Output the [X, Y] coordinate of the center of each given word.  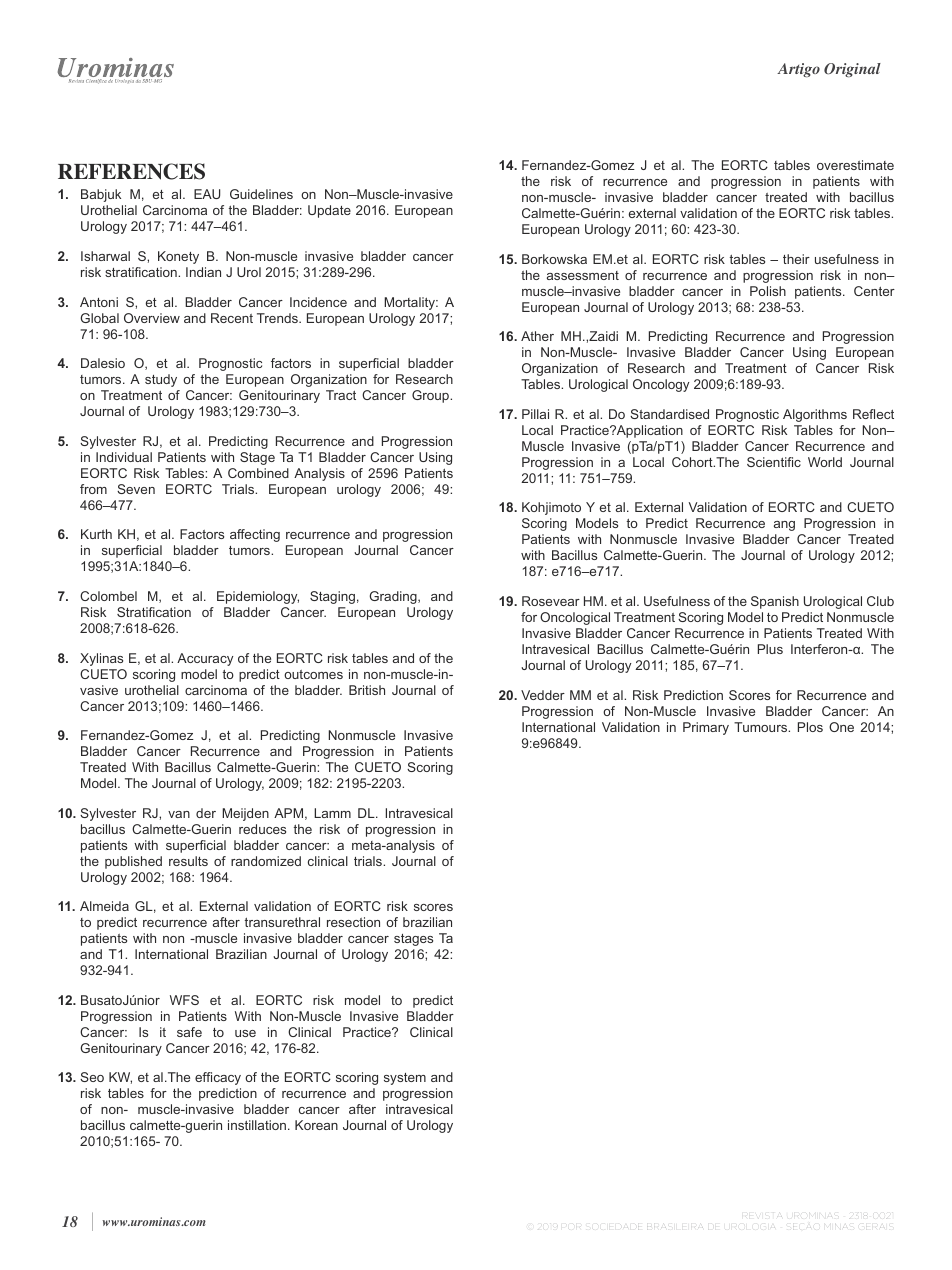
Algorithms [815, 415]
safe [189, 1032]
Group [431, 396]
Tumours [762, 727]
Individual [124, 457]
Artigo [798, 70]
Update [329, 211]
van [179, 814]
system [405, 1079]
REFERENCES [131, 171]
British [367, 690]
